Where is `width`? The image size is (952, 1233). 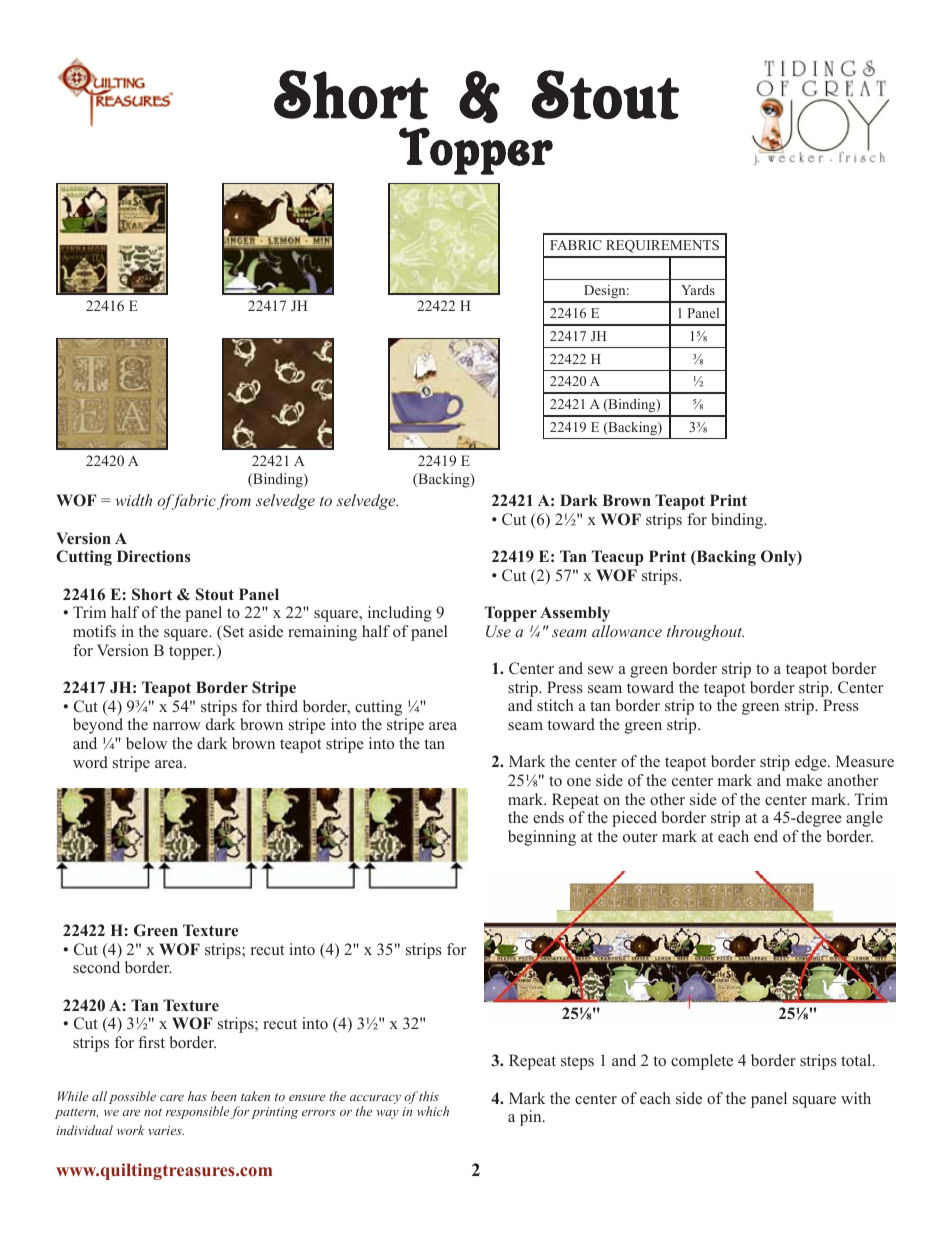
width is located at coordinates (134, 500).
